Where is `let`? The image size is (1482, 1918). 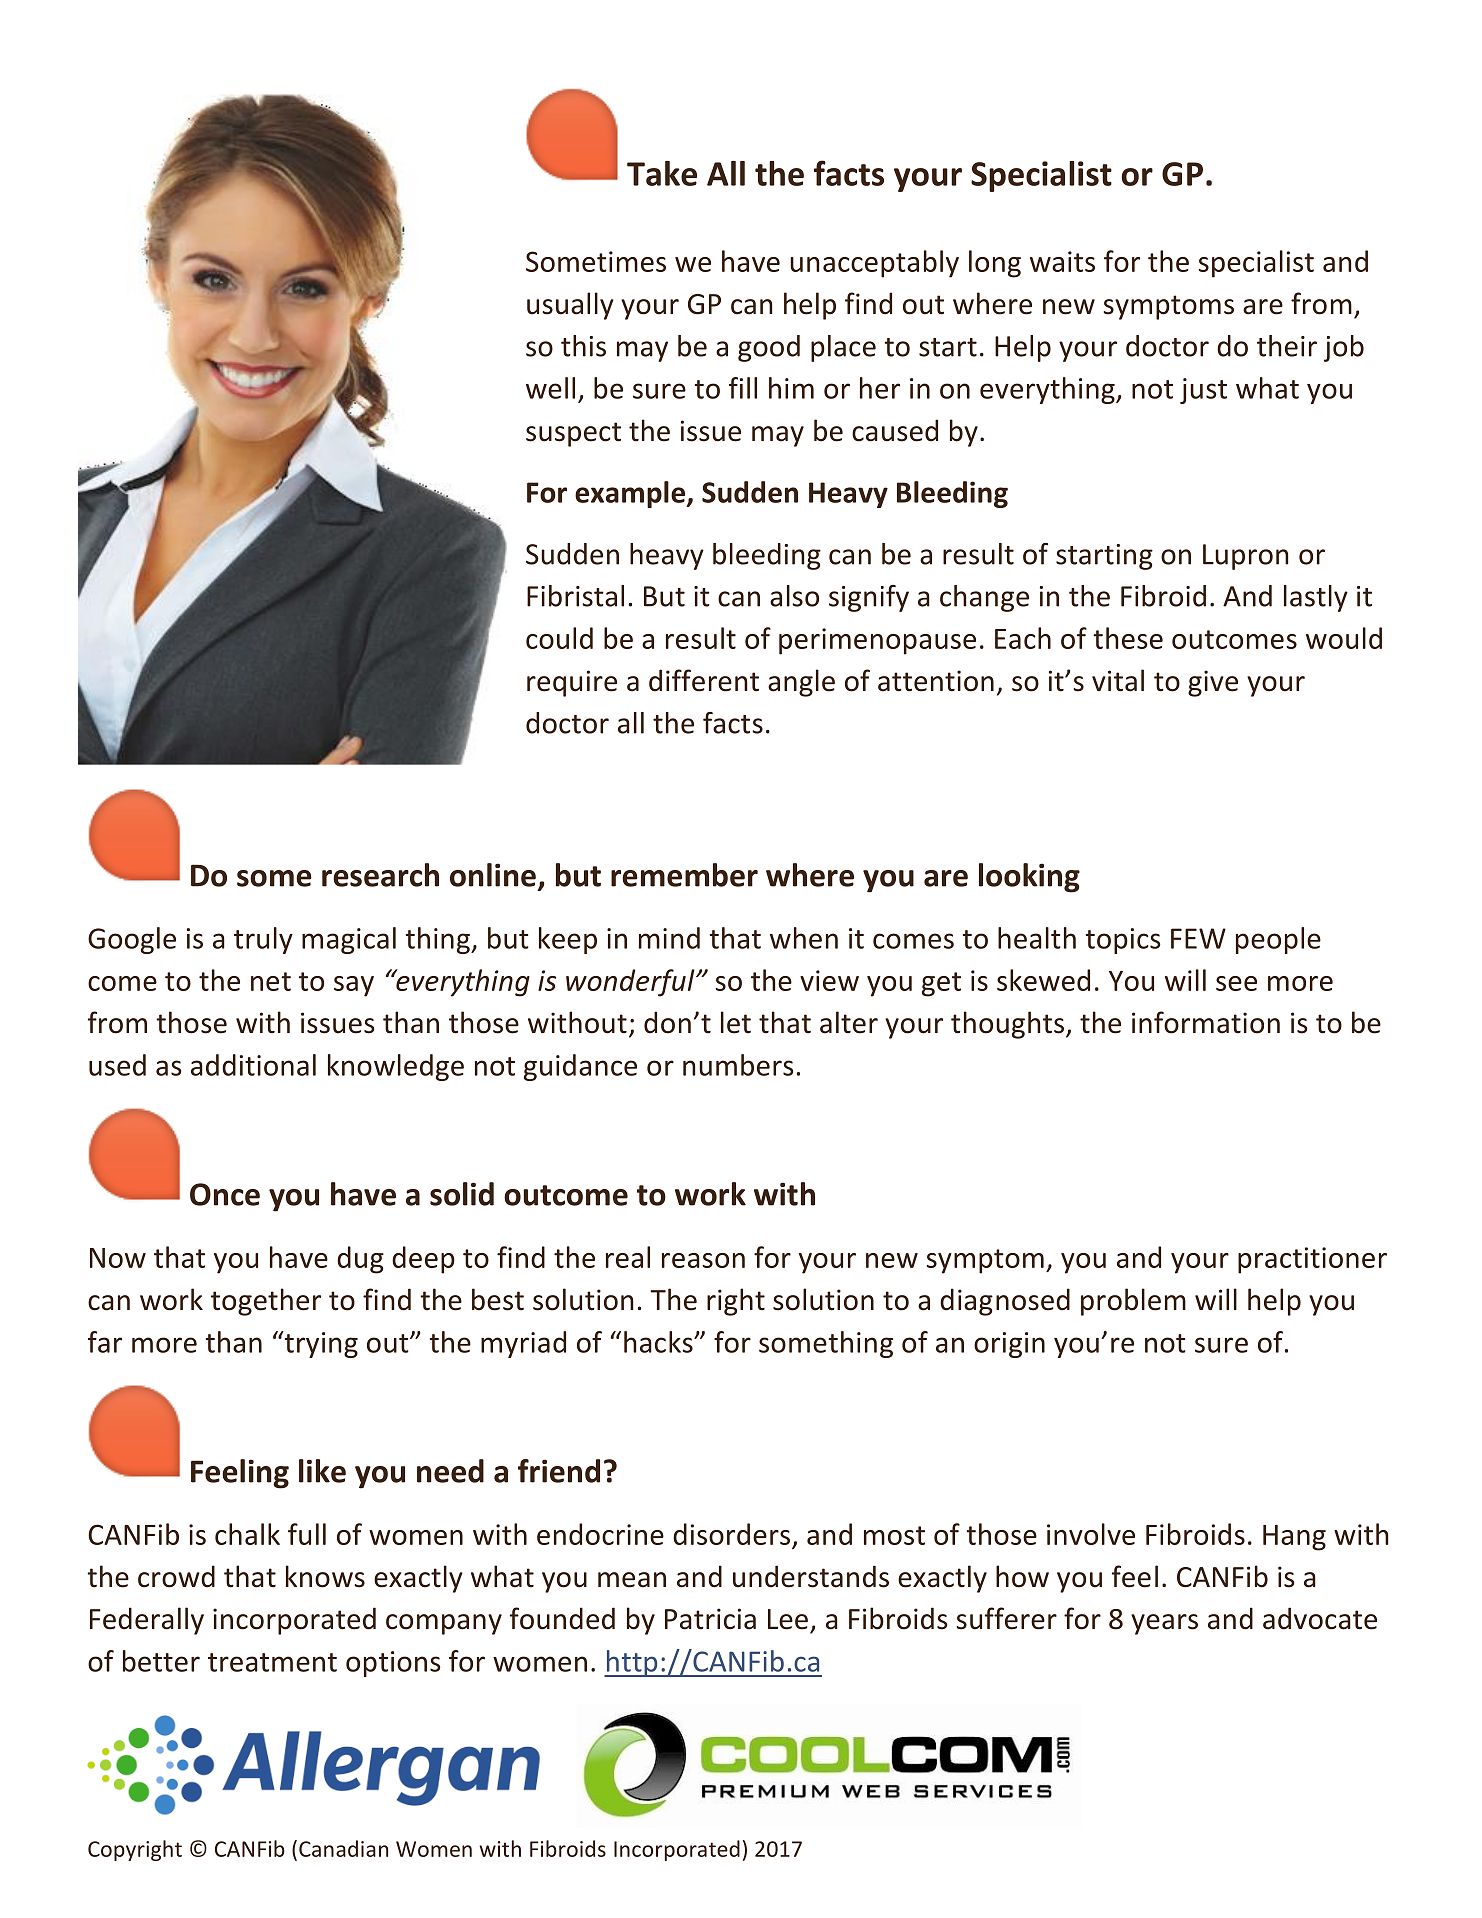 let is located at coordinates (736, 1022).
